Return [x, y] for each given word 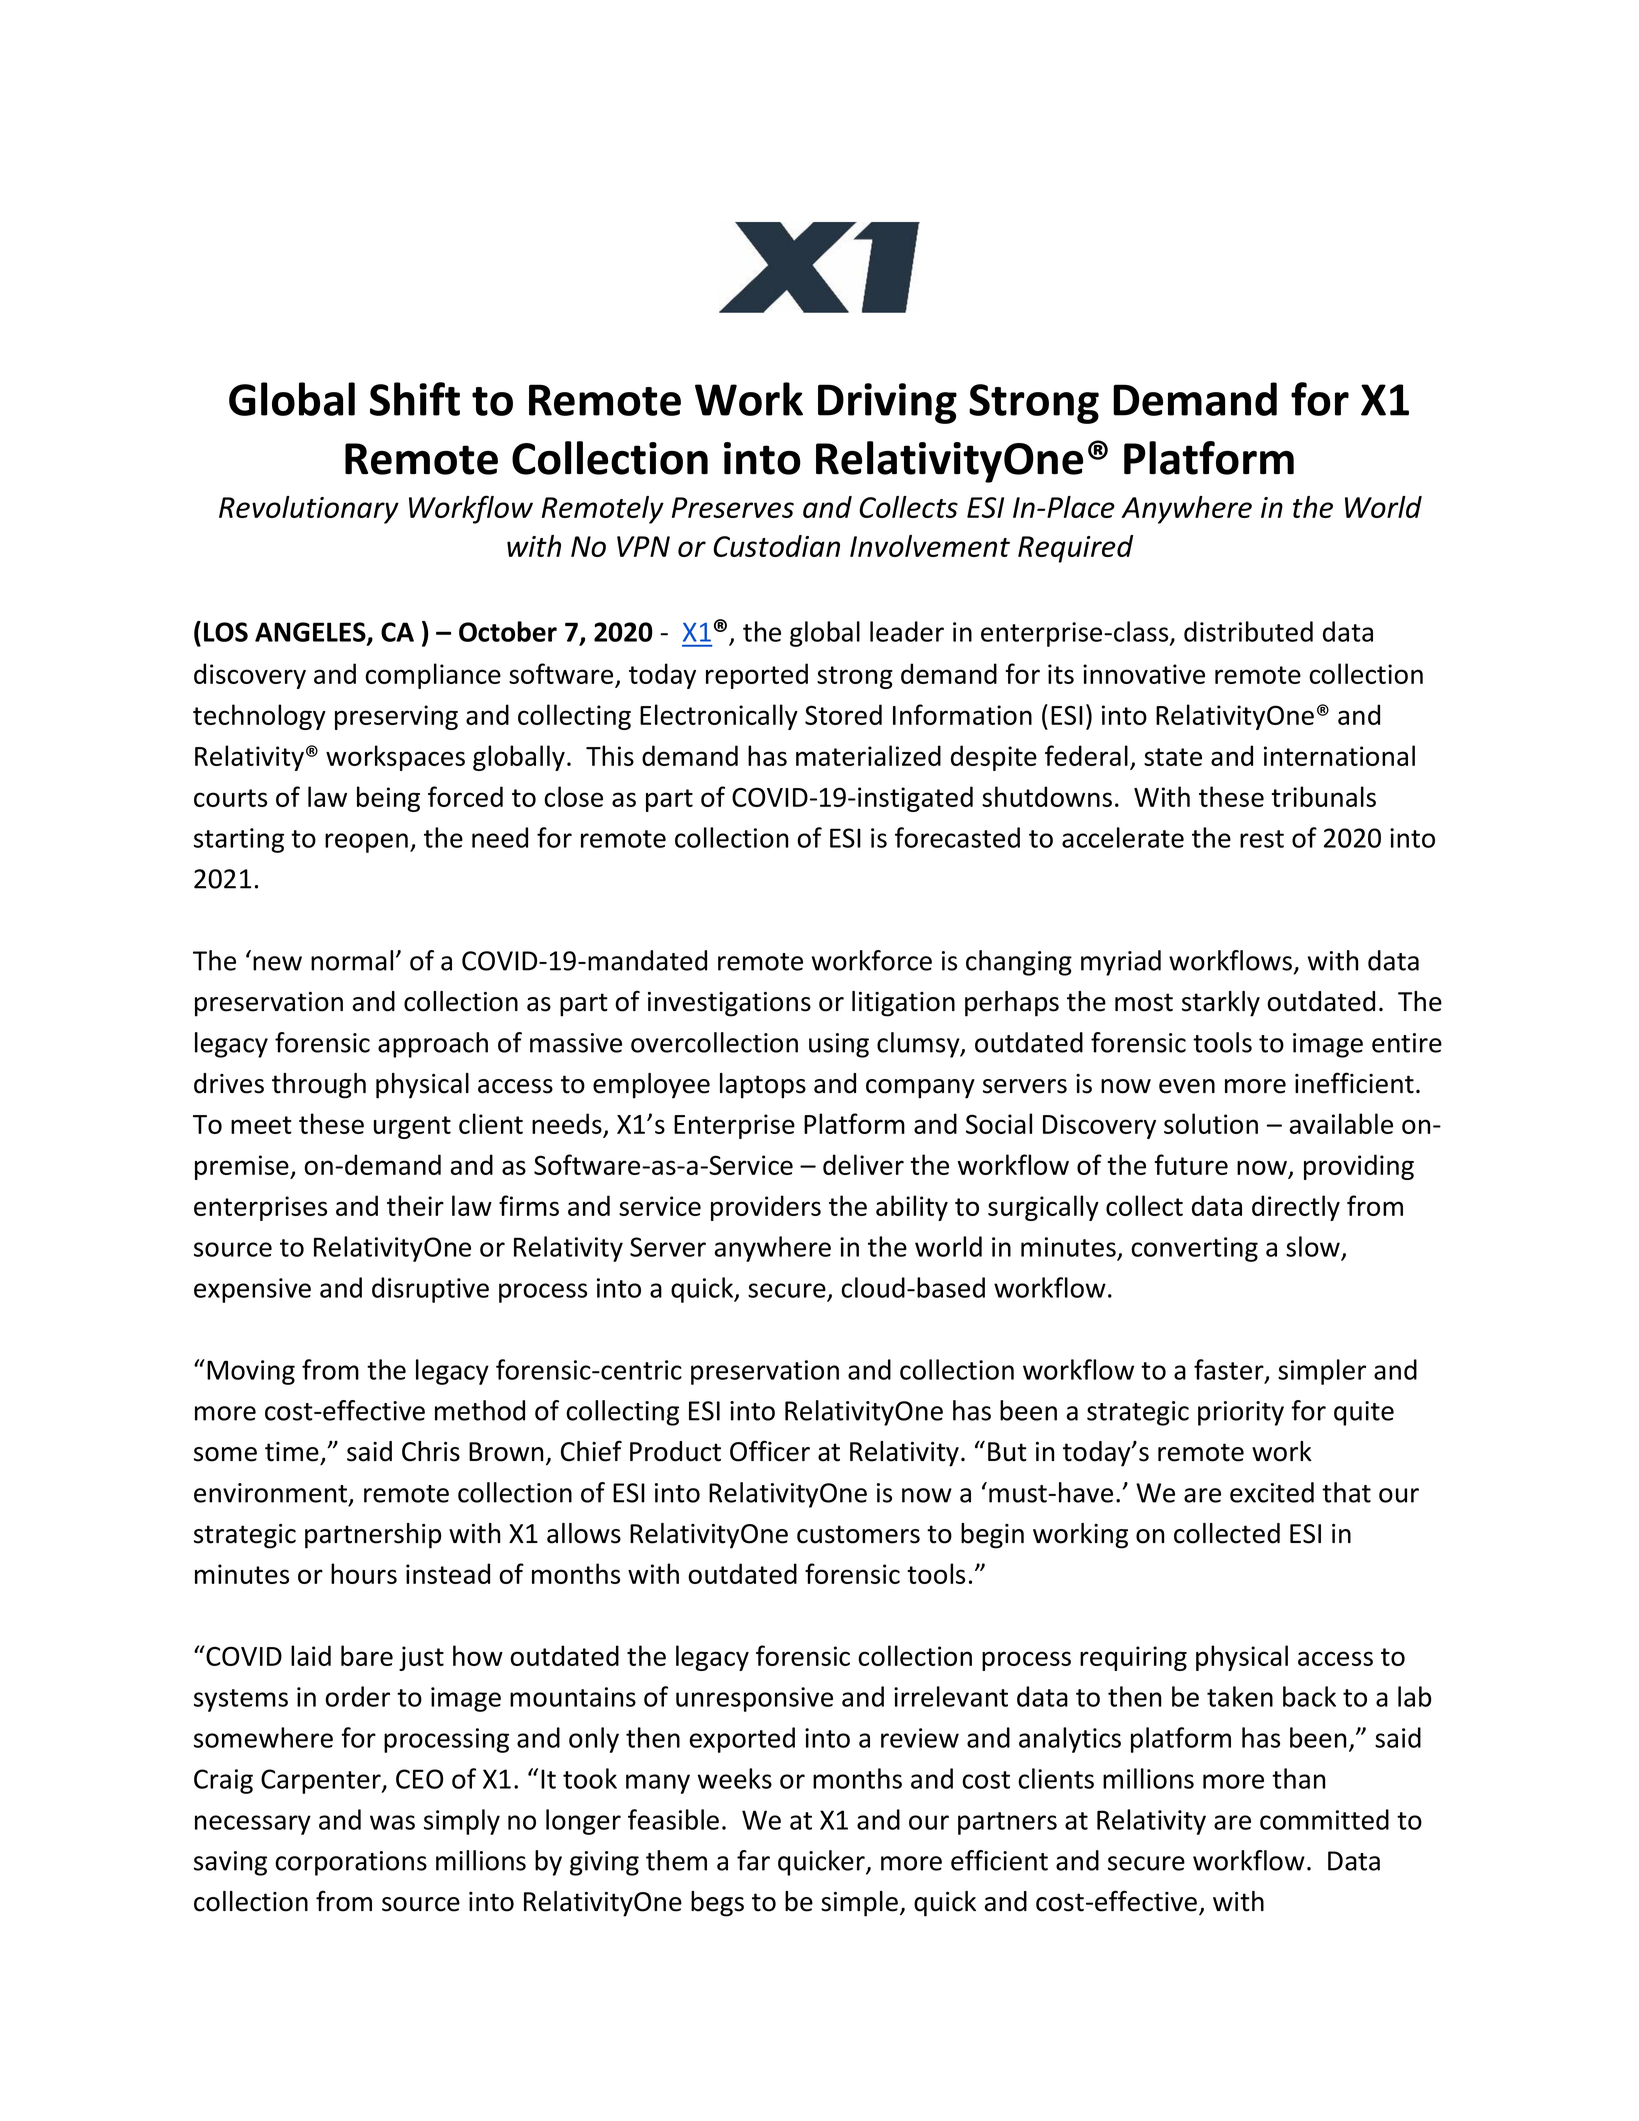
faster [1230, 1370]
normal [352, 960]
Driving [887, 403]
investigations [729, 1004]
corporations [351, 1863]
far [753, 1860]
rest [1262, 839]
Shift [415, 399]
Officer [770, 1451]
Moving [251, 1372]
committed [1324, 1819]
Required [1075, 549]
